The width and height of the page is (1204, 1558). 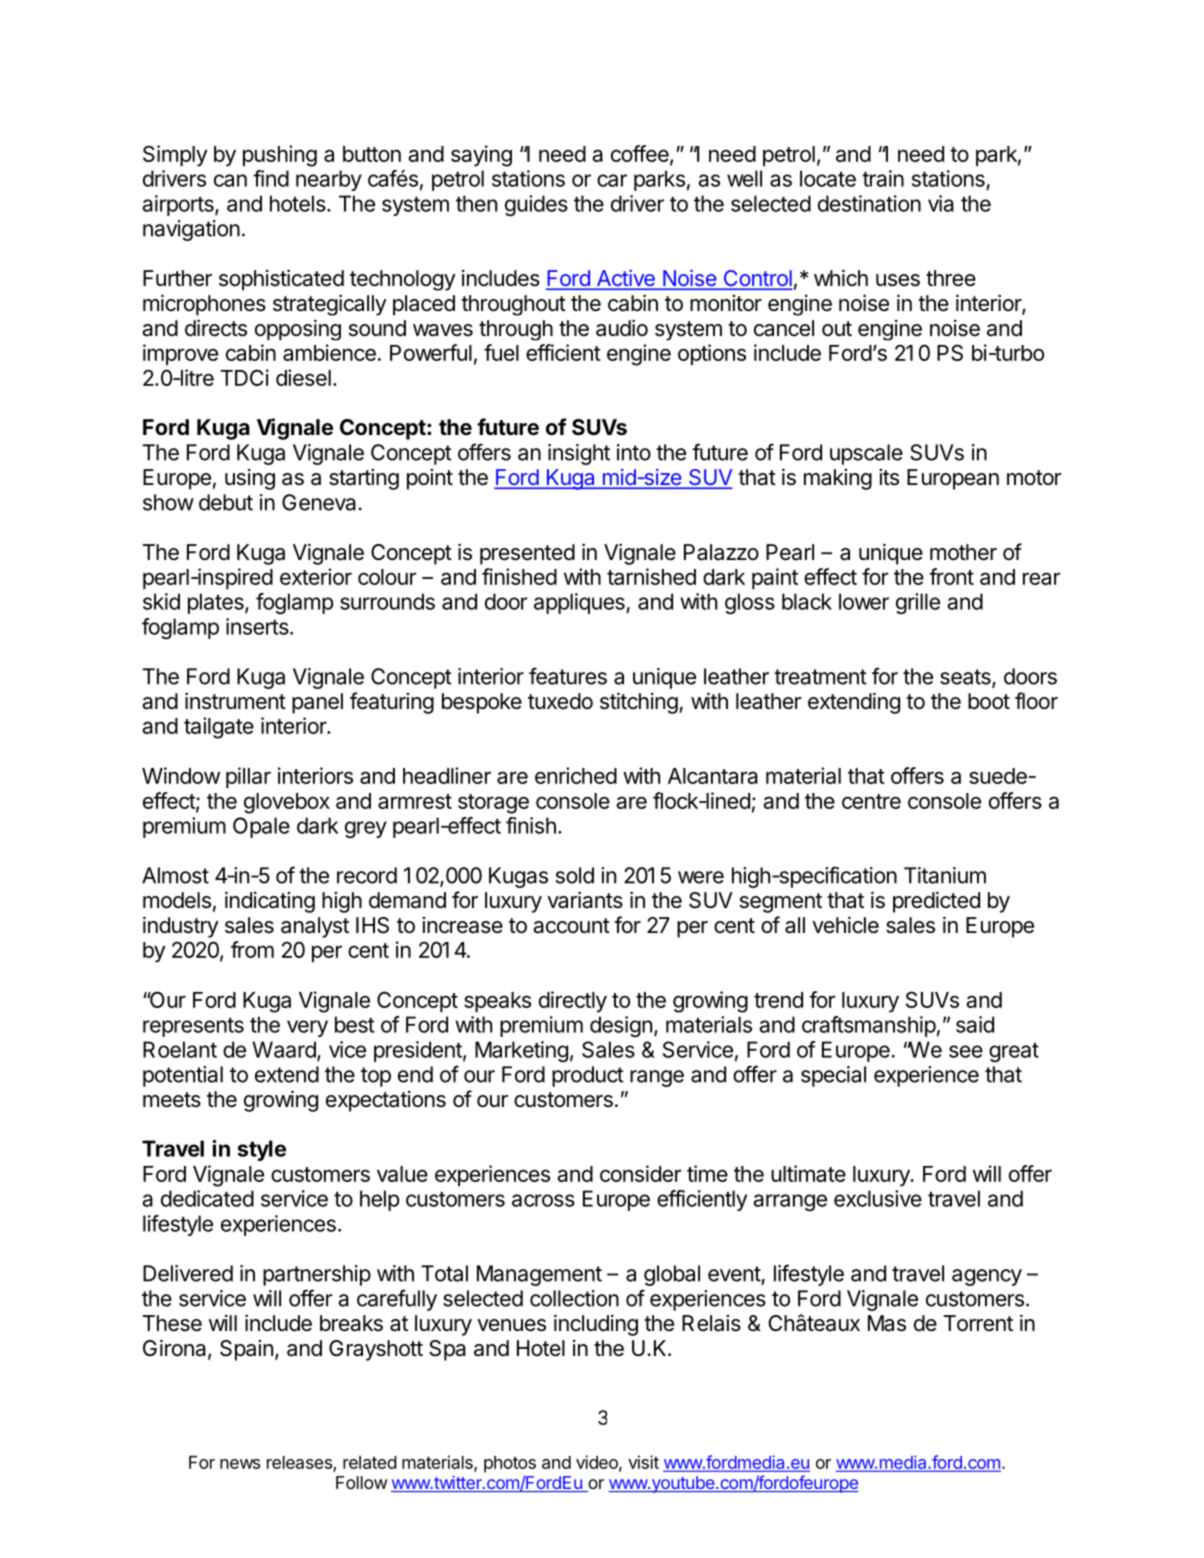 What do you see at coordinates (640, 1173) in the page?
I see `consider` at bounding box center [640, 1173].
